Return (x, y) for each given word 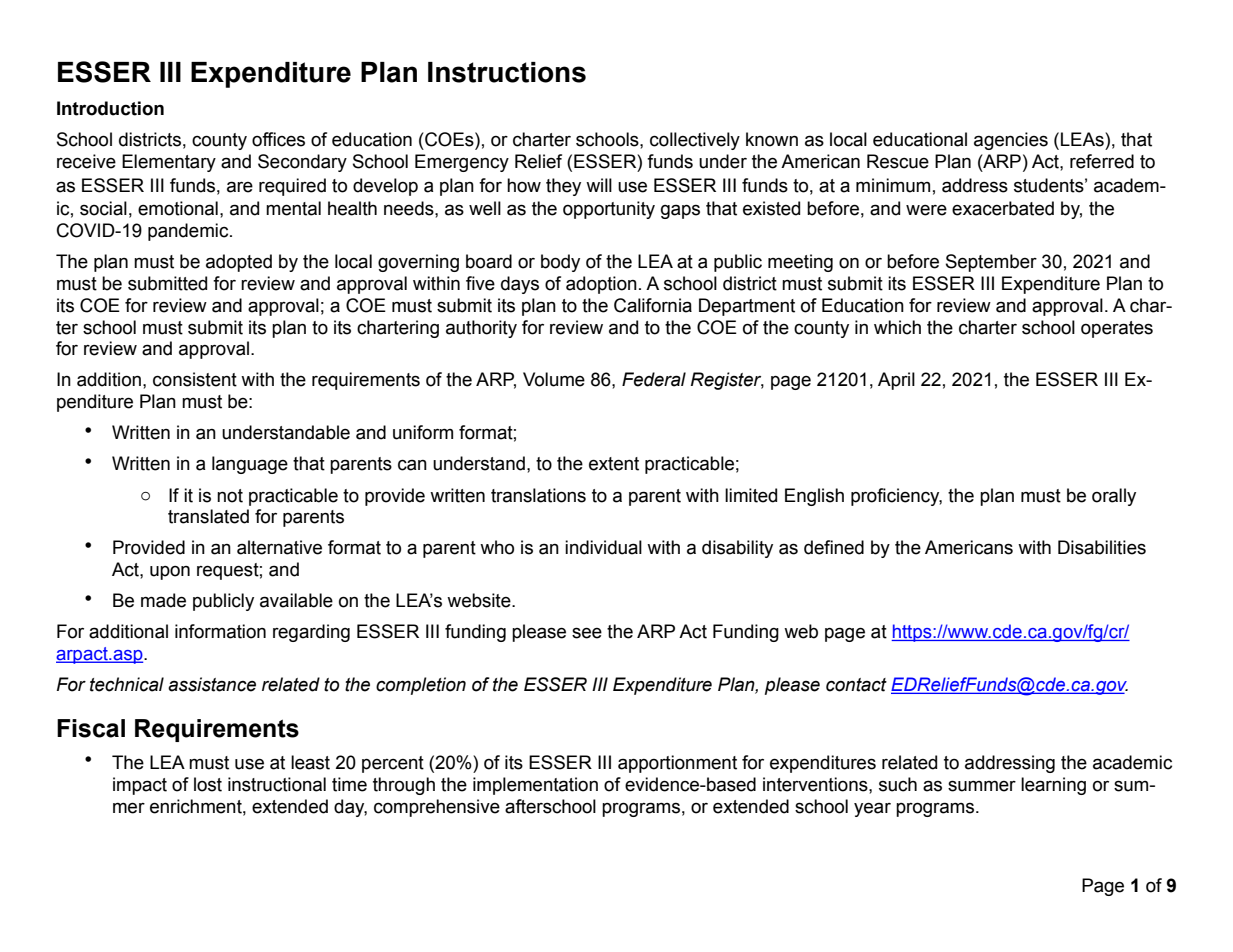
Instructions (507, 72)
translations (538, 495)
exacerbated (1003, 208)
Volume (554, 379)
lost (208, 784)
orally (1114, 497)
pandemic (189, 232)
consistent (195, 379)
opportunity (609, 210)
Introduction (110, 108)
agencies (1011, 141)
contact (856, 685)
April (896, 381)
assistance (212, 684)
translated (208, 516)
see (587, 633)
